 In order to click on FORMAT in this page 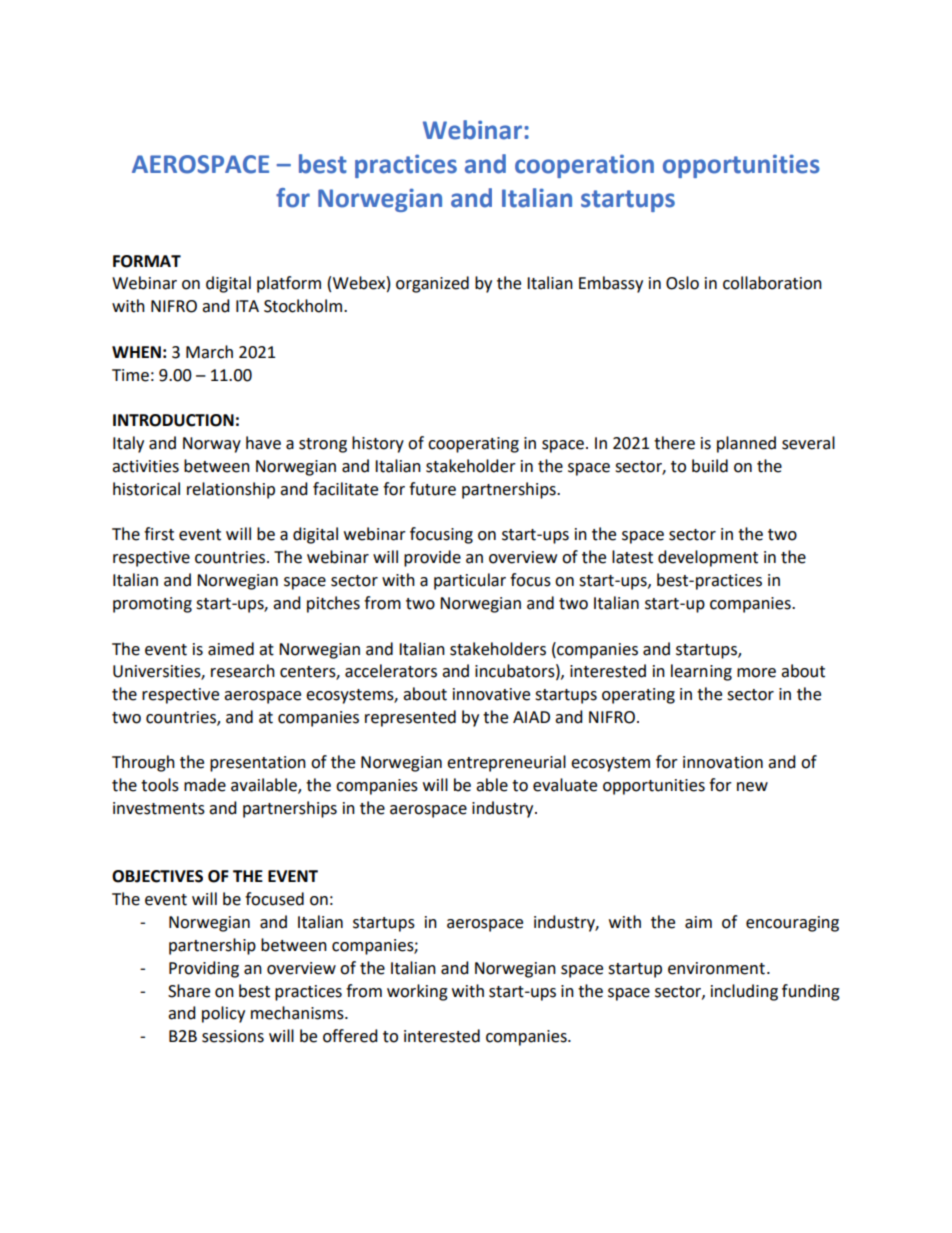, I will do `click(147, 261)`.
